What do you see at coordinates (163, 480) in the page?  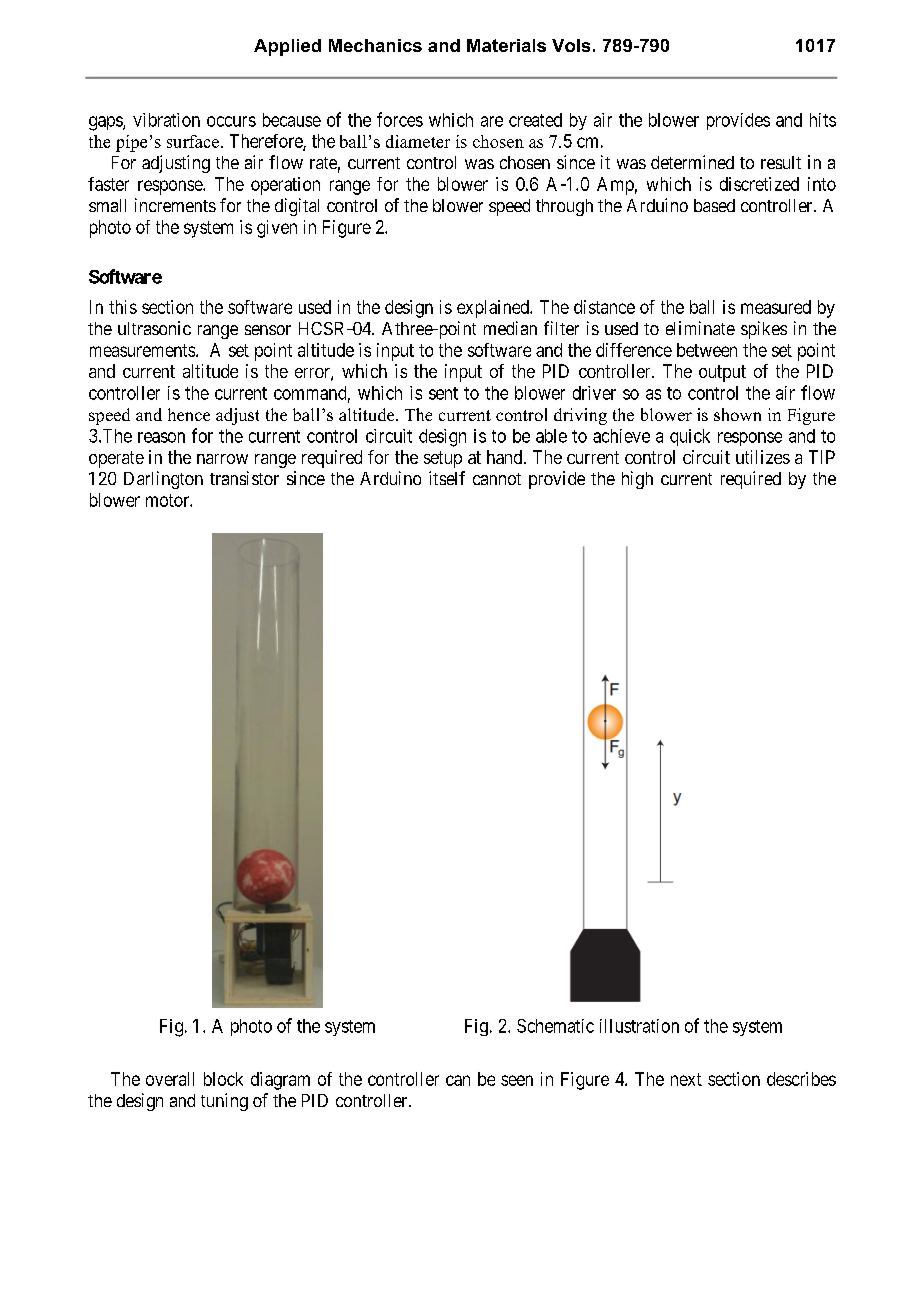 I see `Darlington` at bounding box center [163, 480].
